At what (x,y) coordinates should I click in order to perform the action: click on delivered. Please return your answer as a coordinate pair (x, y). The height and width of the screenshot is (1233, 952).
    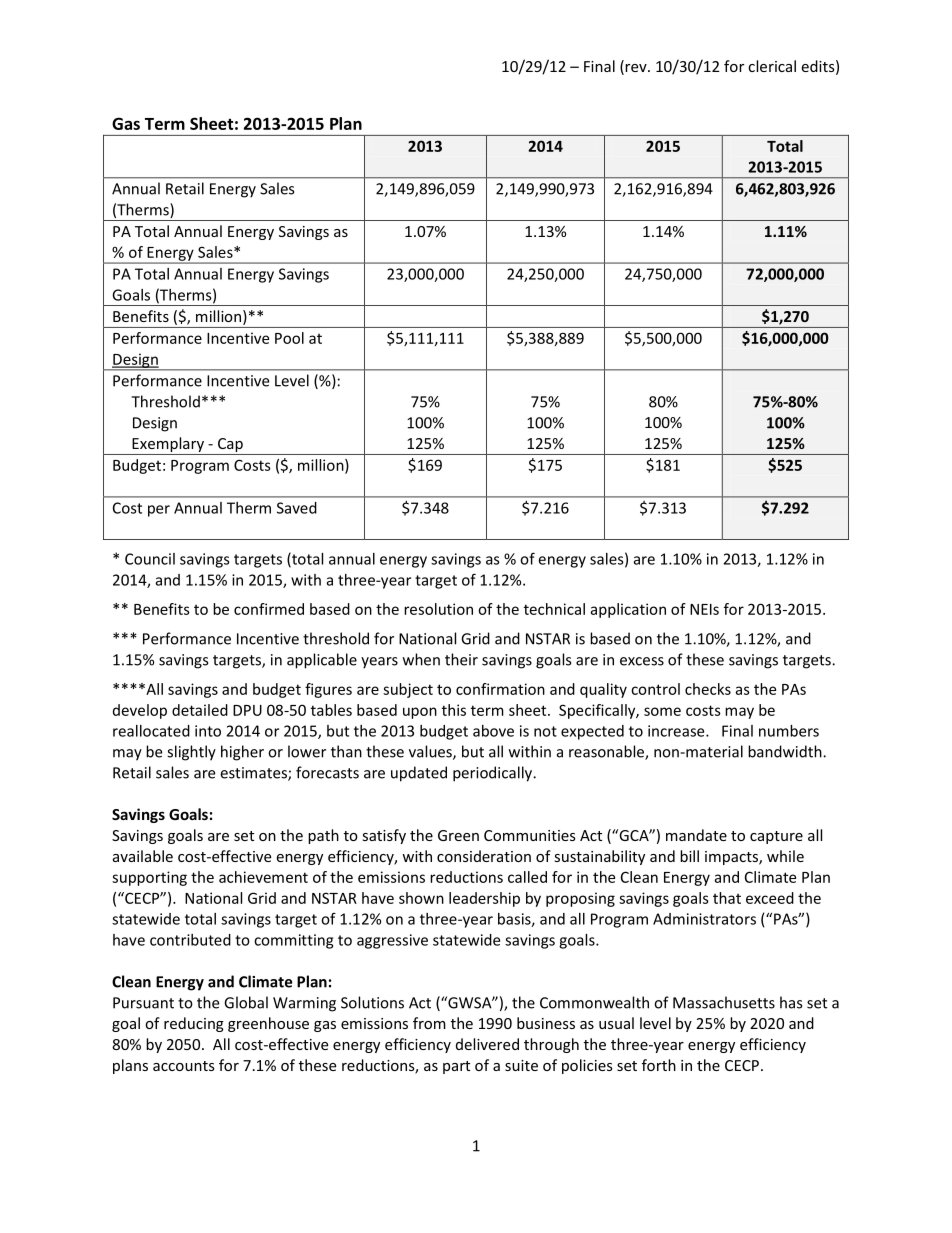
    Looking at the image, I should click on (487, 1044).
